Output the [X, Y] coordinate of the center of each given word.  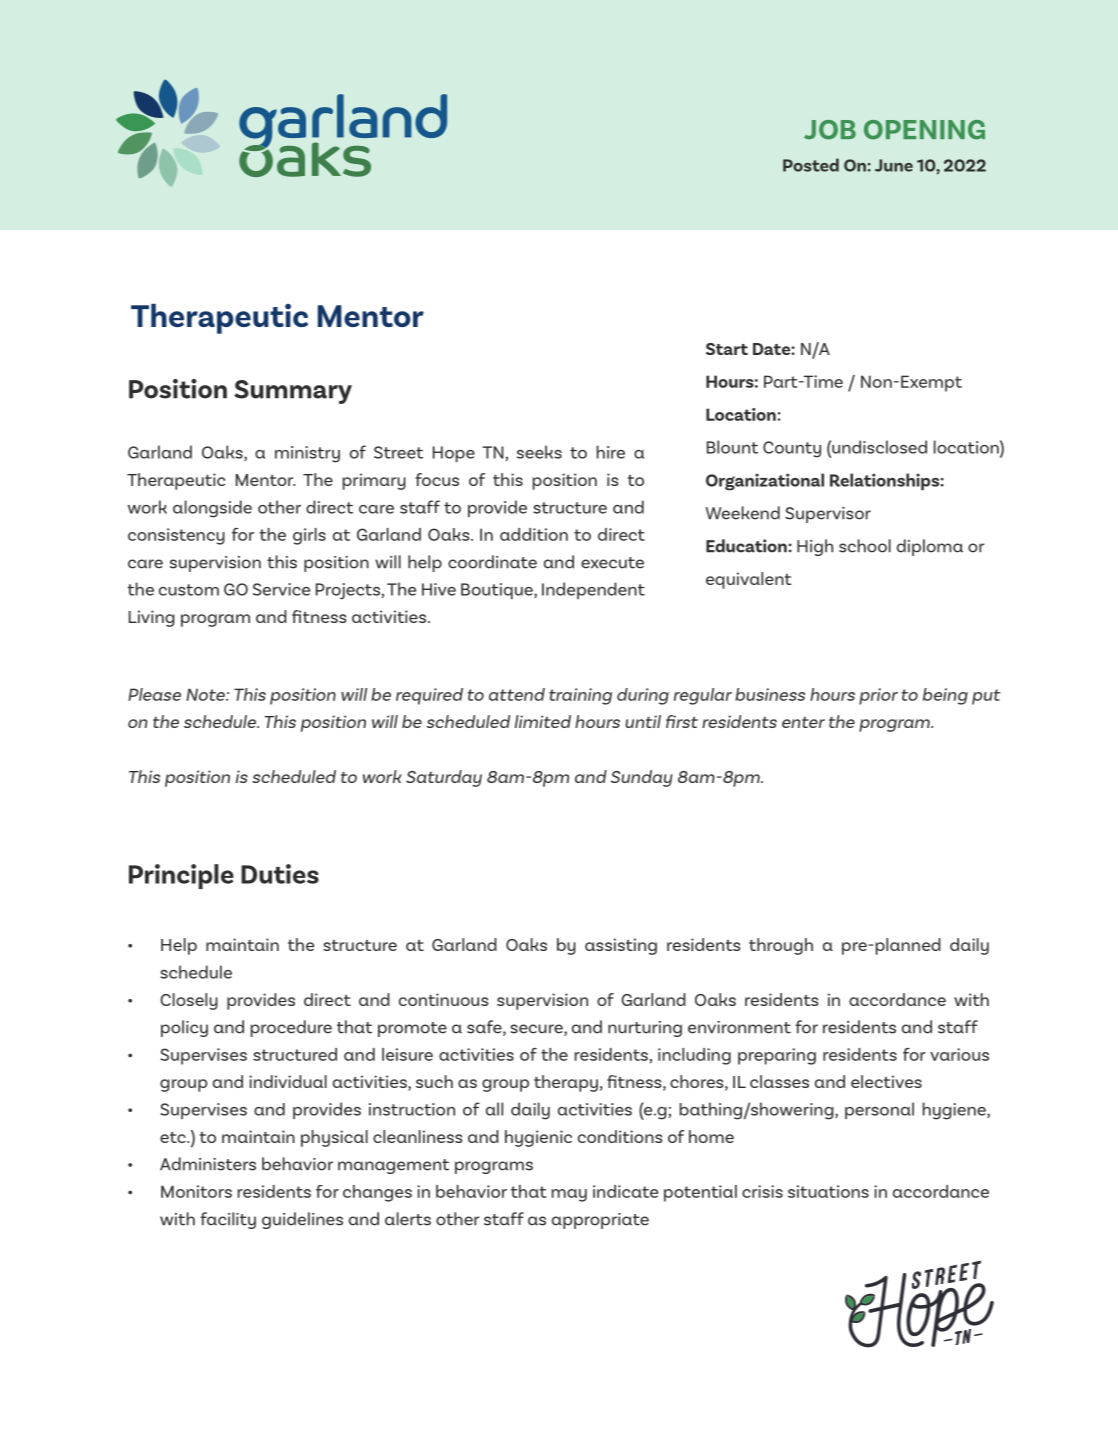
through [781, 946]
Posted [811, 165]
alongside [212, 509]
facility [228, 1220]
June [894, 165]
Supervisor [828, 515]
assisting [621, 946]
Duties [280, 874]
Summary [293, 392]
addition [534, 534]
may [569, 1195]
